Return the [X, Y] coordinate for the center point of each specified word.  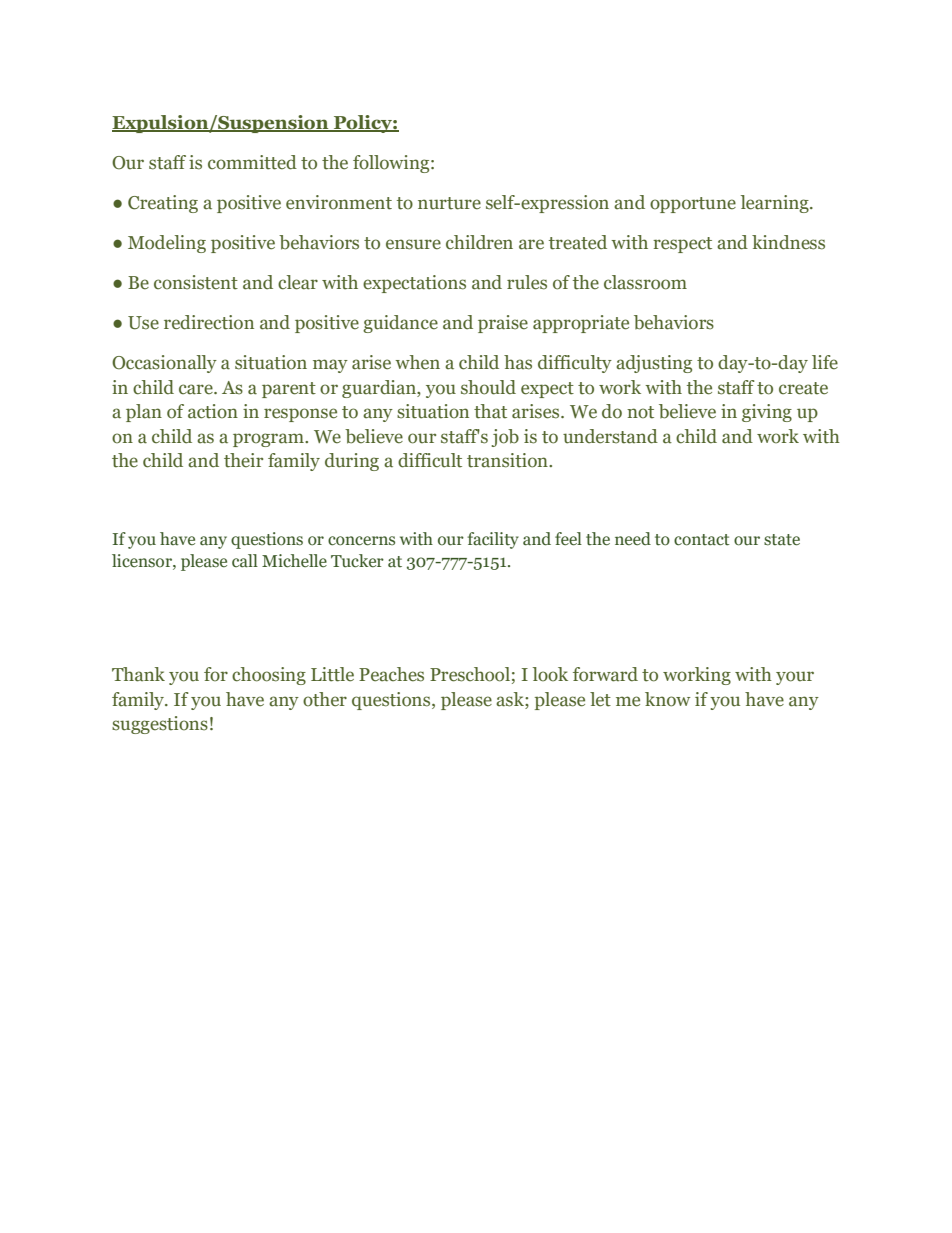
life [825, 362]
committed [252, 162]
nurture [449, 203]
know [668, 699]
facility [493, 540]
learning [776, 204]
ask [511, 699]
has [518, 362]
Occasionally [164, 364]
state [782, 540]
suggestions [160, 725]
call [245, 561]
